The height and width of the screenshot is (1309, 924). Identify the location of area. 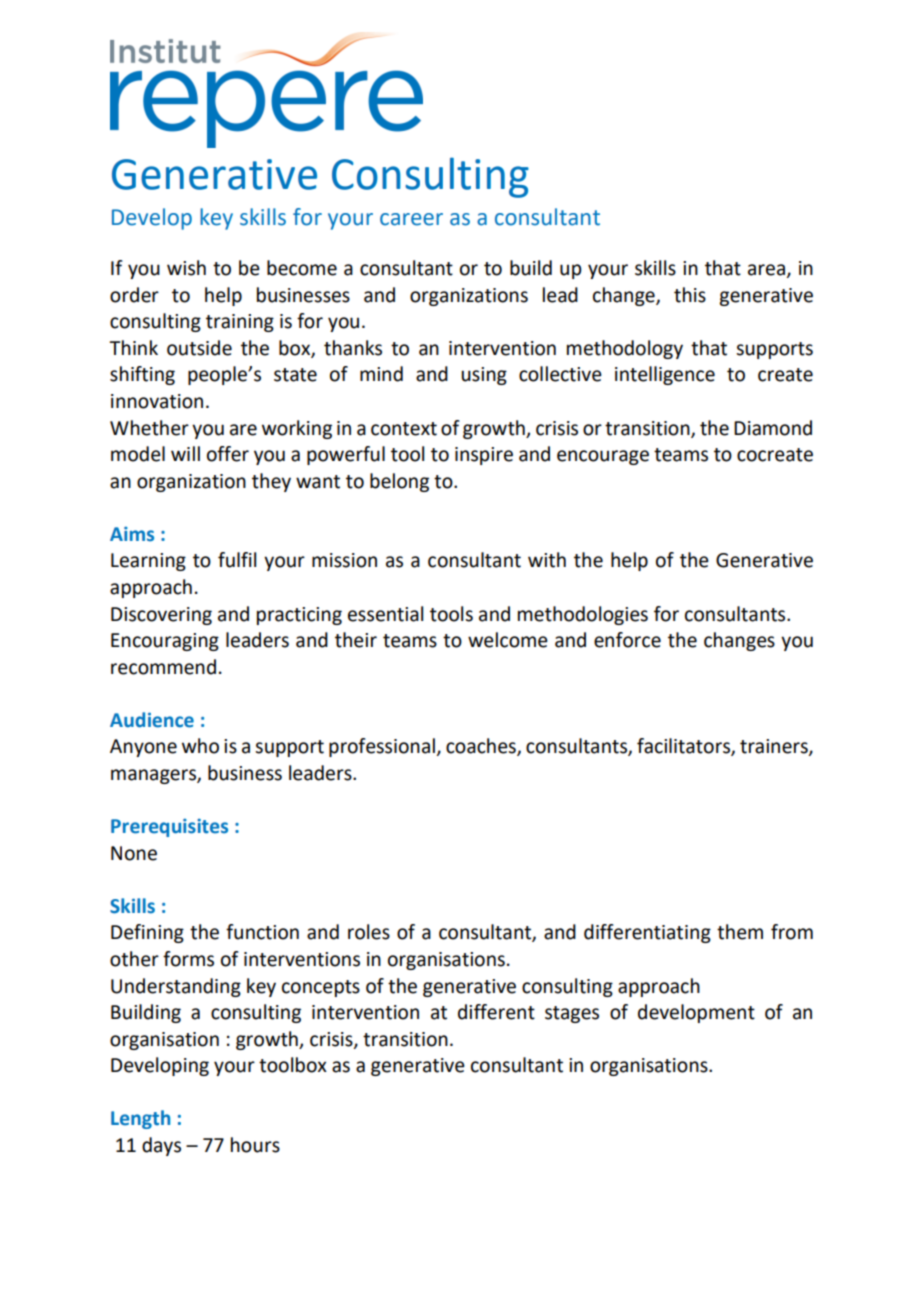
(766, 270).
